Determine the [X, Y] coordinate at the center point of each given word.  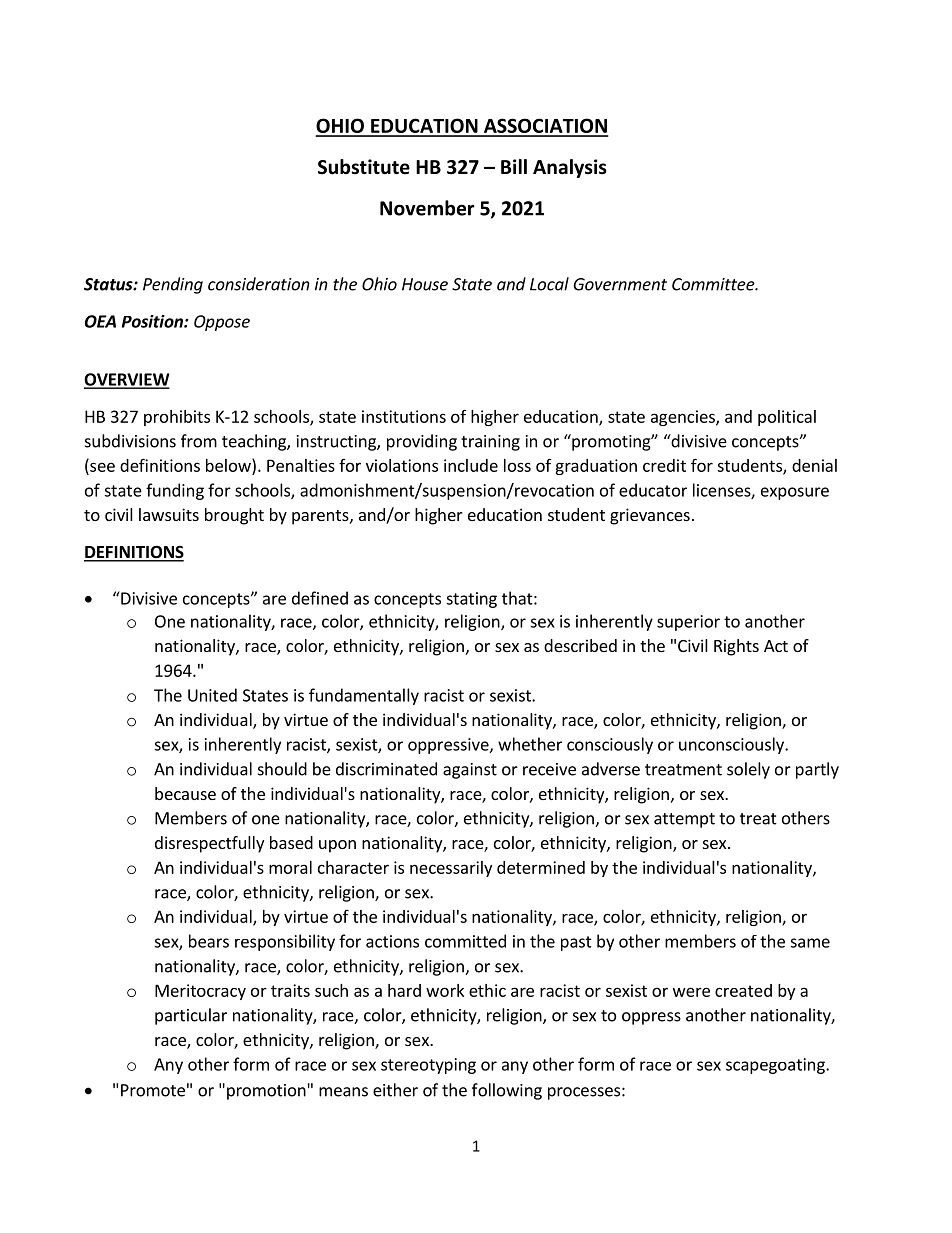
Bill [514, 166]
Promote [153, 1090]
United [212, 695]
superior [688, 623]
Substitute [364, 167]
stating [471, 600]
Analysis [570, 168]
